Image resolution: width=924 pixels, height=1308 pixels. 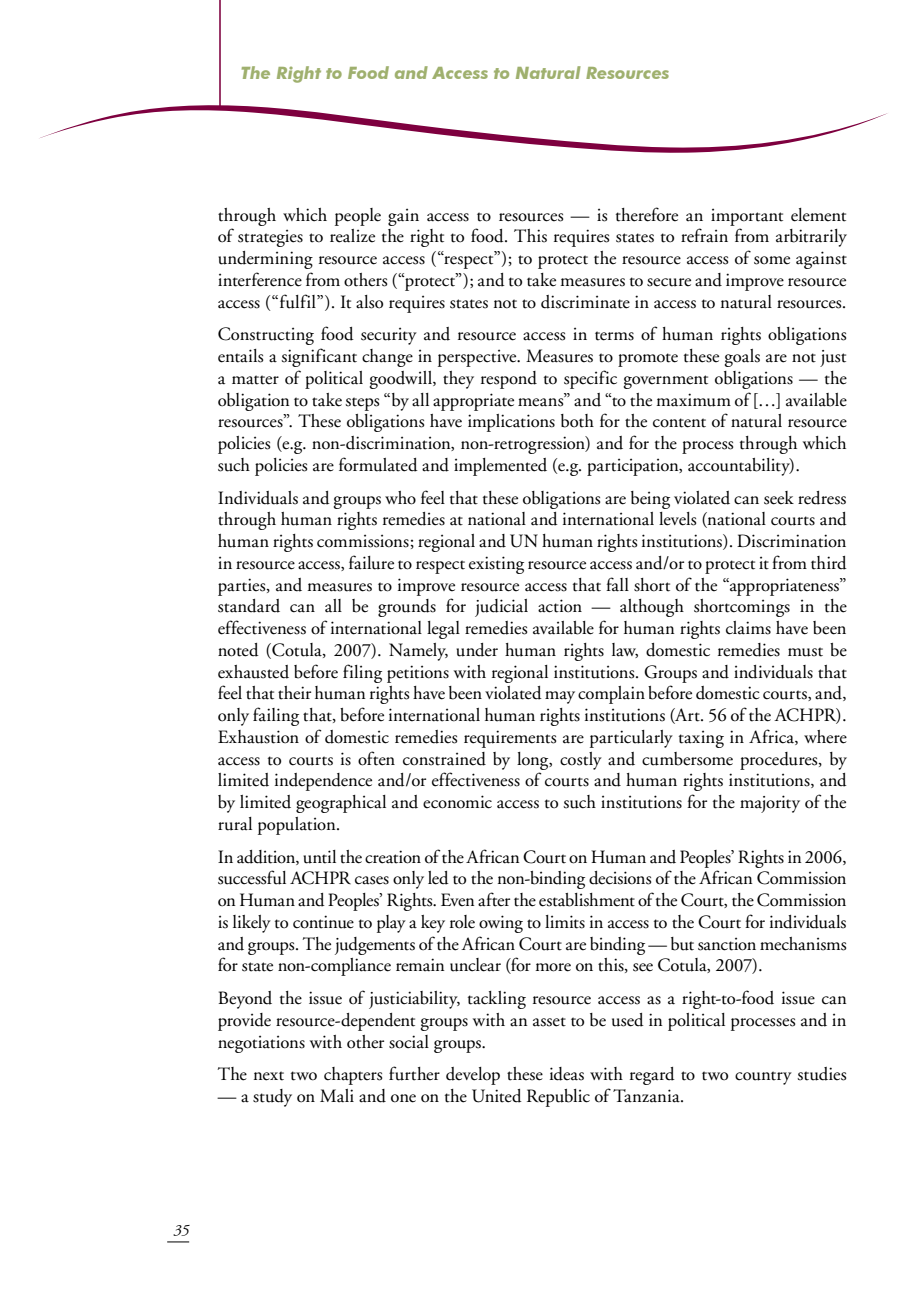 I want to click on next, so click(x=269, y=1076).
